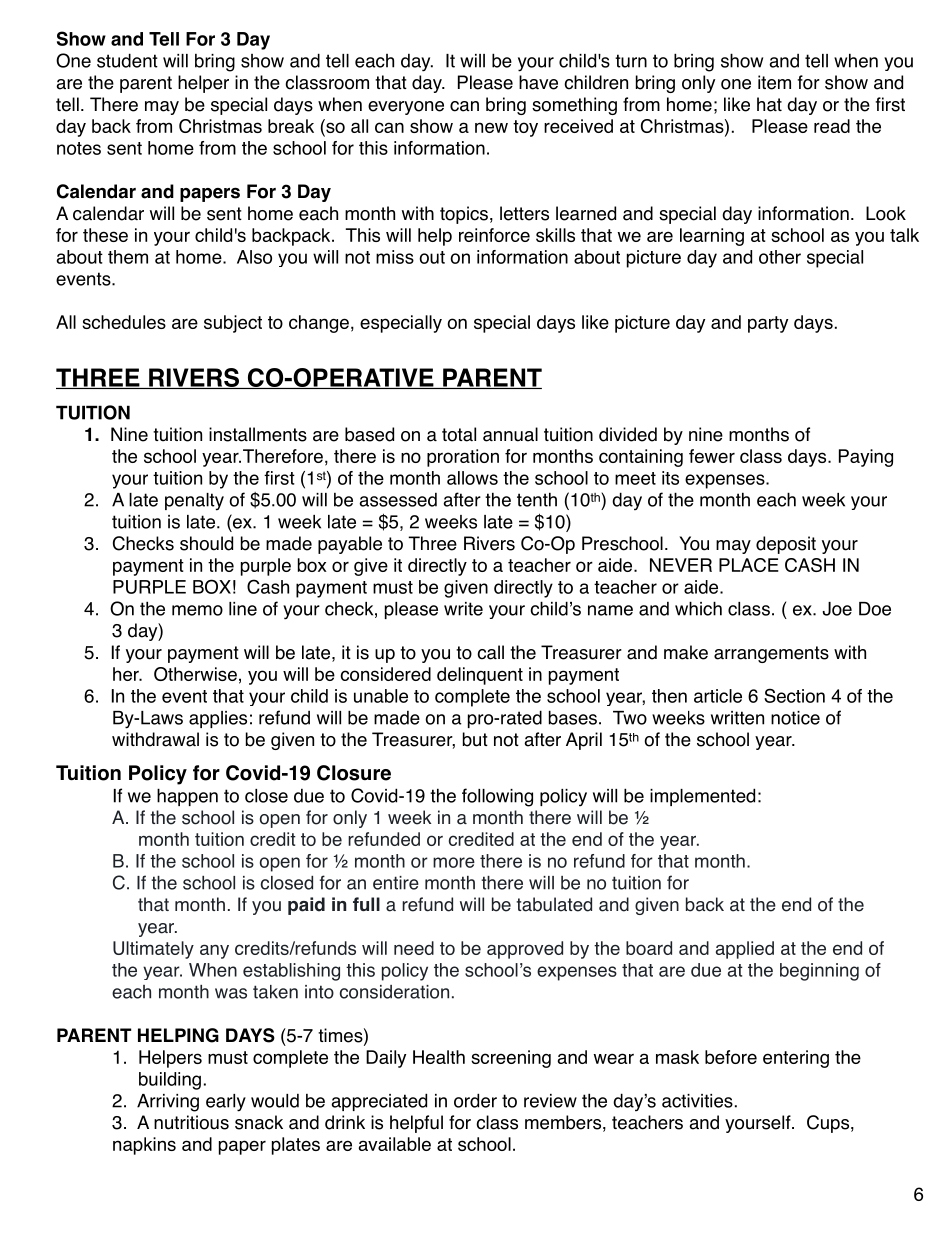 Image resolution: width=952 pixels, height=1233 pixels. I want to click on student, so click(127, 60).
